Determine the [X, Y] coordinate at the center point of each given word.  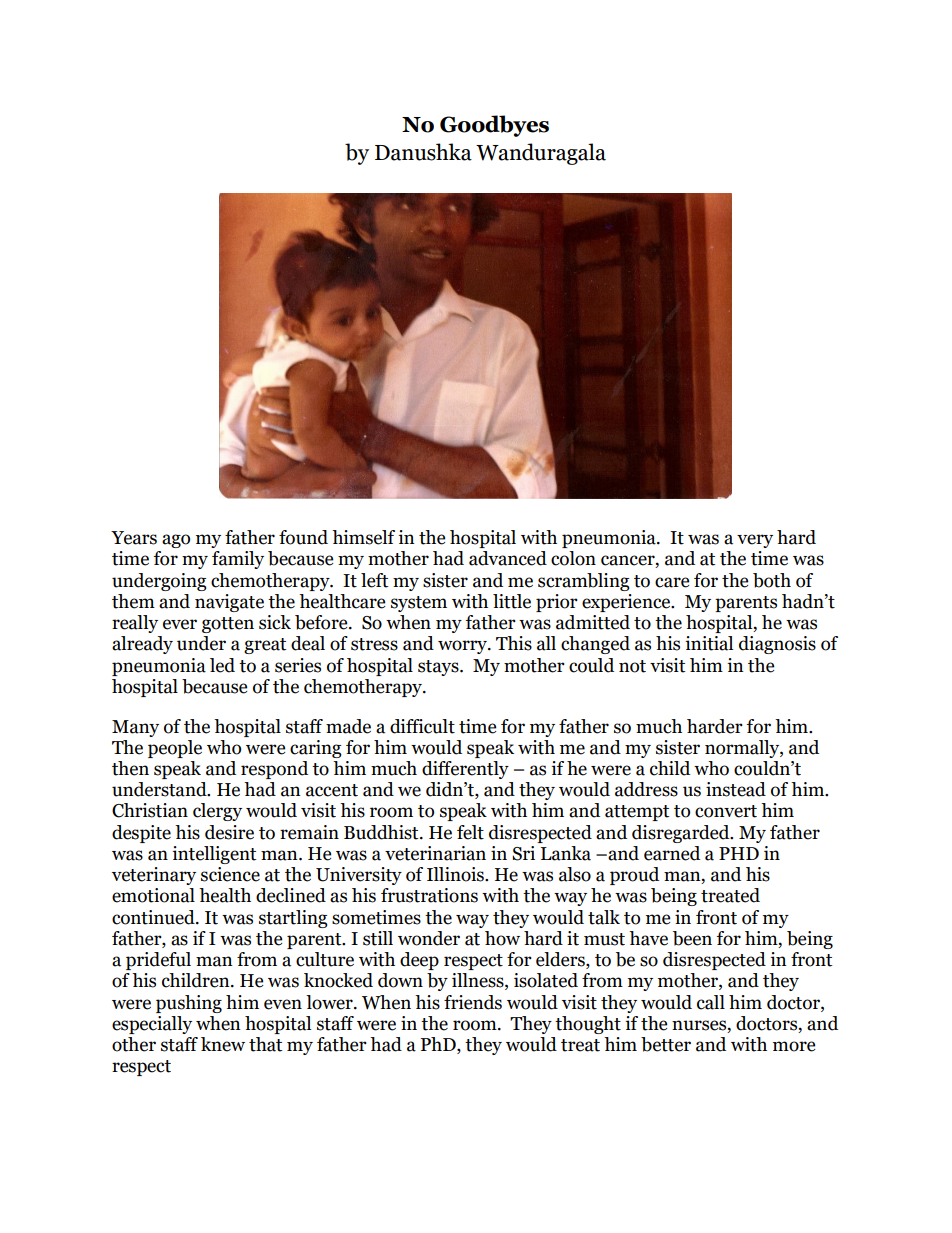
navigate [229, 603]
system [419, 604]
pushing [189, 1004]
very [755, 541]
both [772, 580]
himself [363, 537]
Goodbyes [494, 126]
